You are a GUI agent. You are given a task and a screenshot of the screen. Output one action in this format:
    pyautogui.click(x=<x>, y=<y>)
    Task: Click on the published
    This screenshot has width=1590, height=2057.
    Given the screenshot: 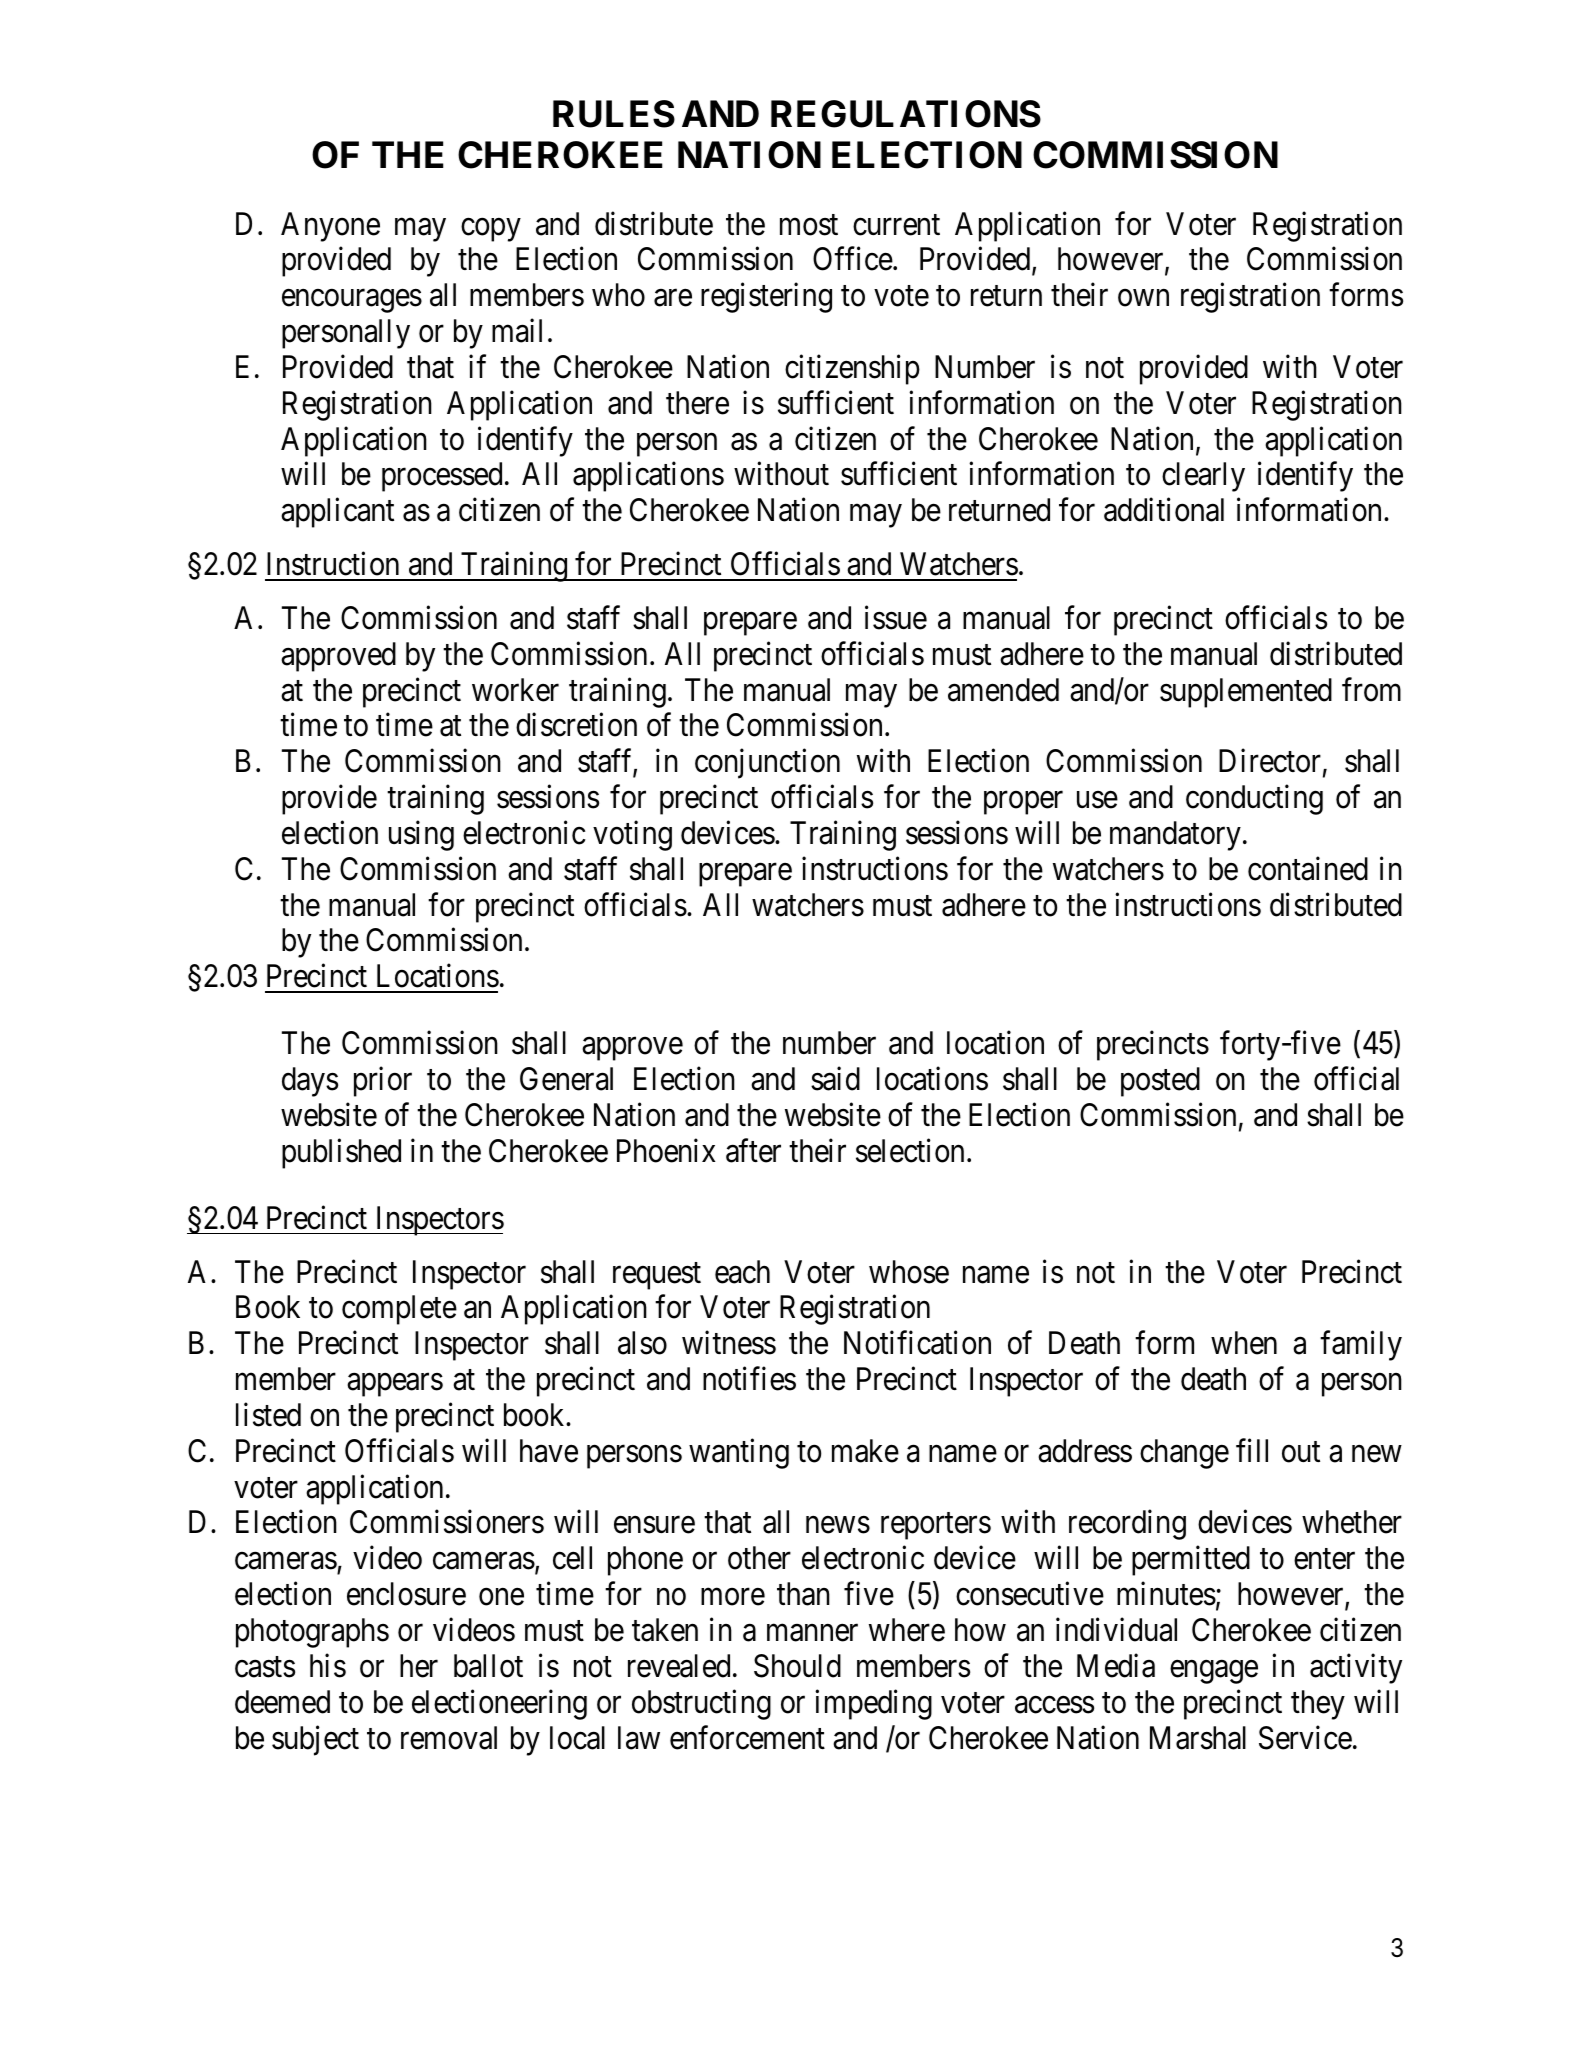 What is the action you would take?
    pyautogui.click(x=341, y=1154)
